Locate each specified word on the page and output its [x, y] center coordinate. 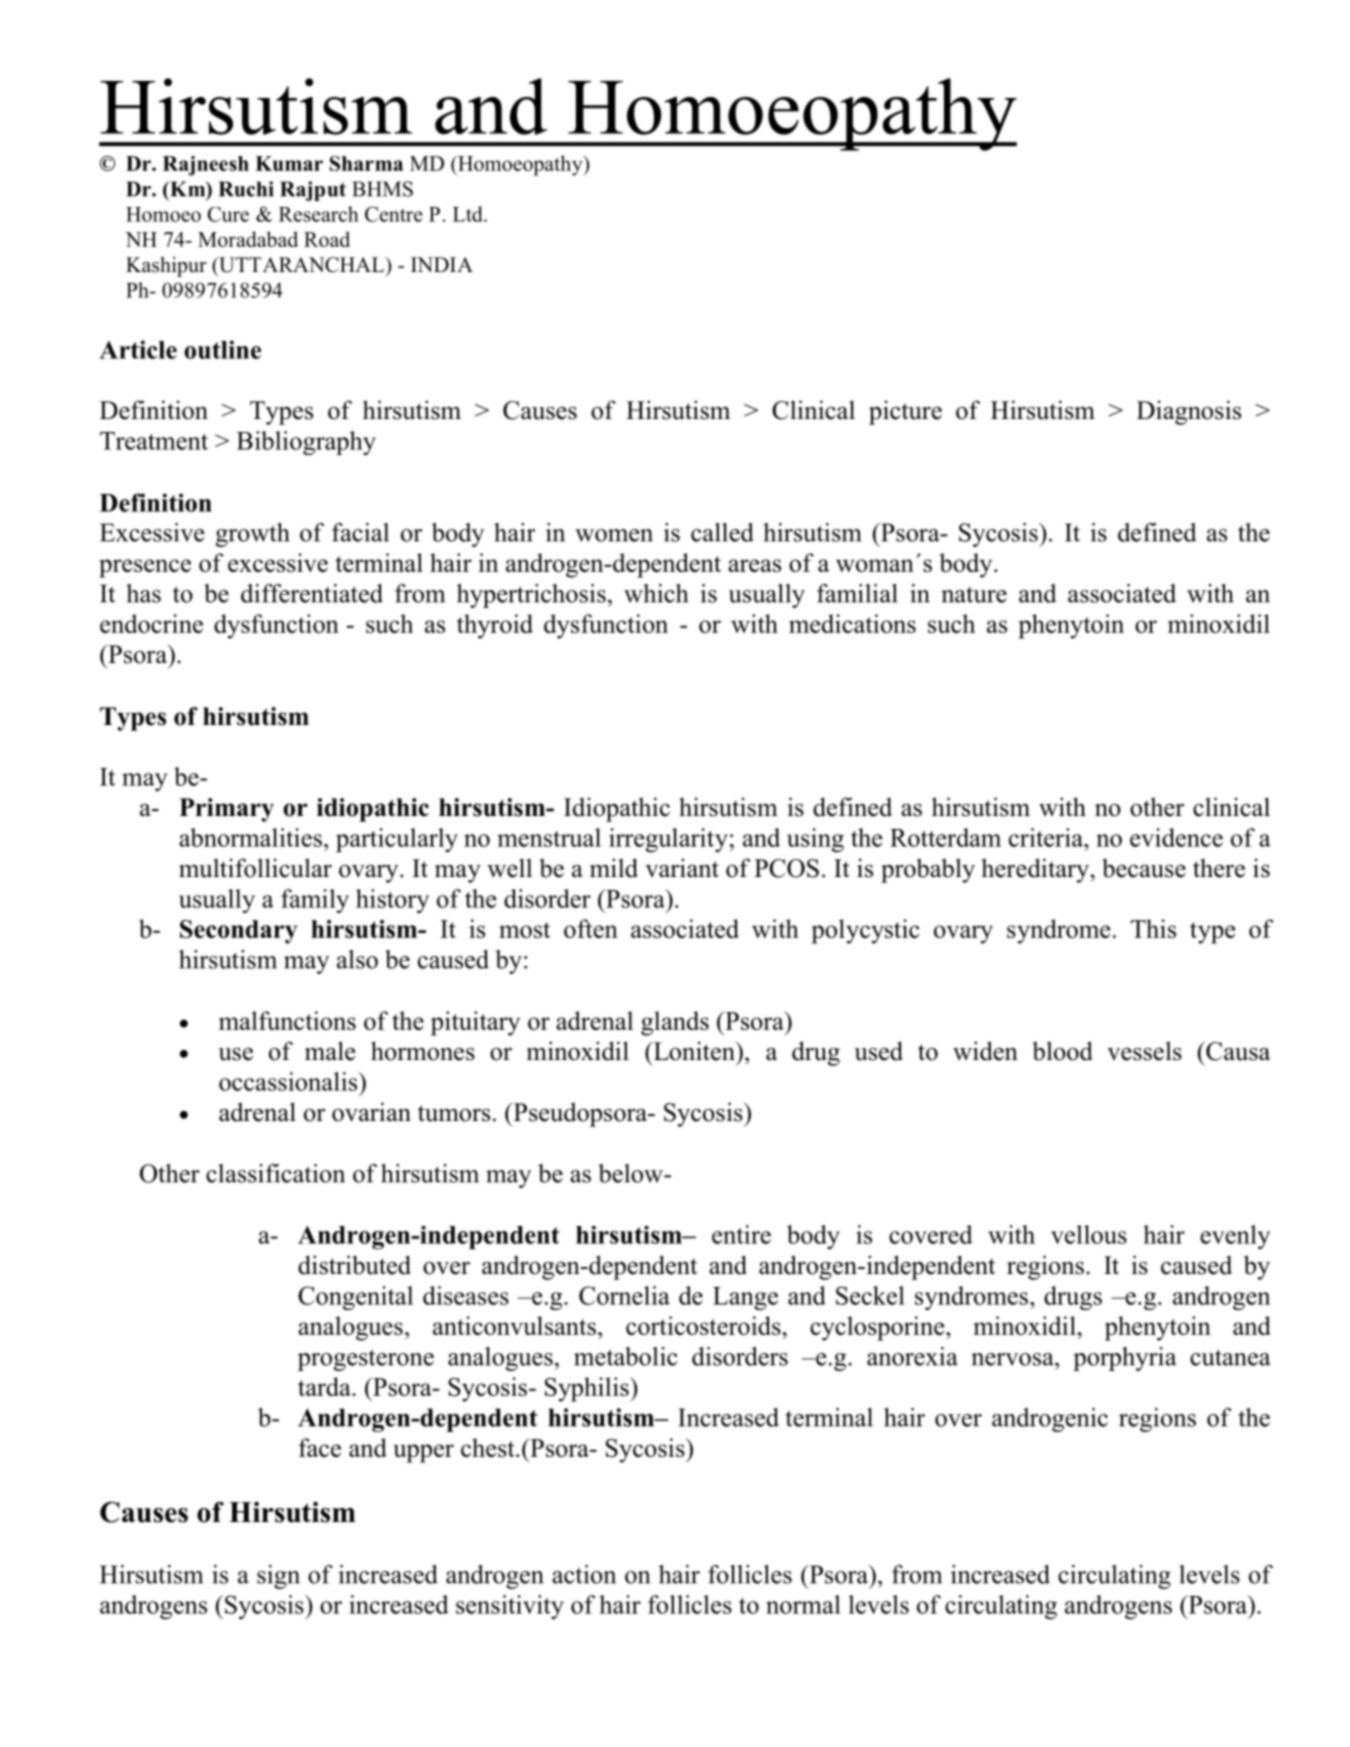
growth [253, 535]
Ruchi [246, 189]
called [722, 532]
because [1144, 868]
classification [275, 1173]
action [584, 1574]
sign [278, 1577]
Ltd [469, 214]
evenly [1235, 1237]
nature [974, 595]
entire [741, 1234]
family [315, 901]
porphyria [1125, 1359]
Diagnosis [1189, 412]
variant [682, 868]
